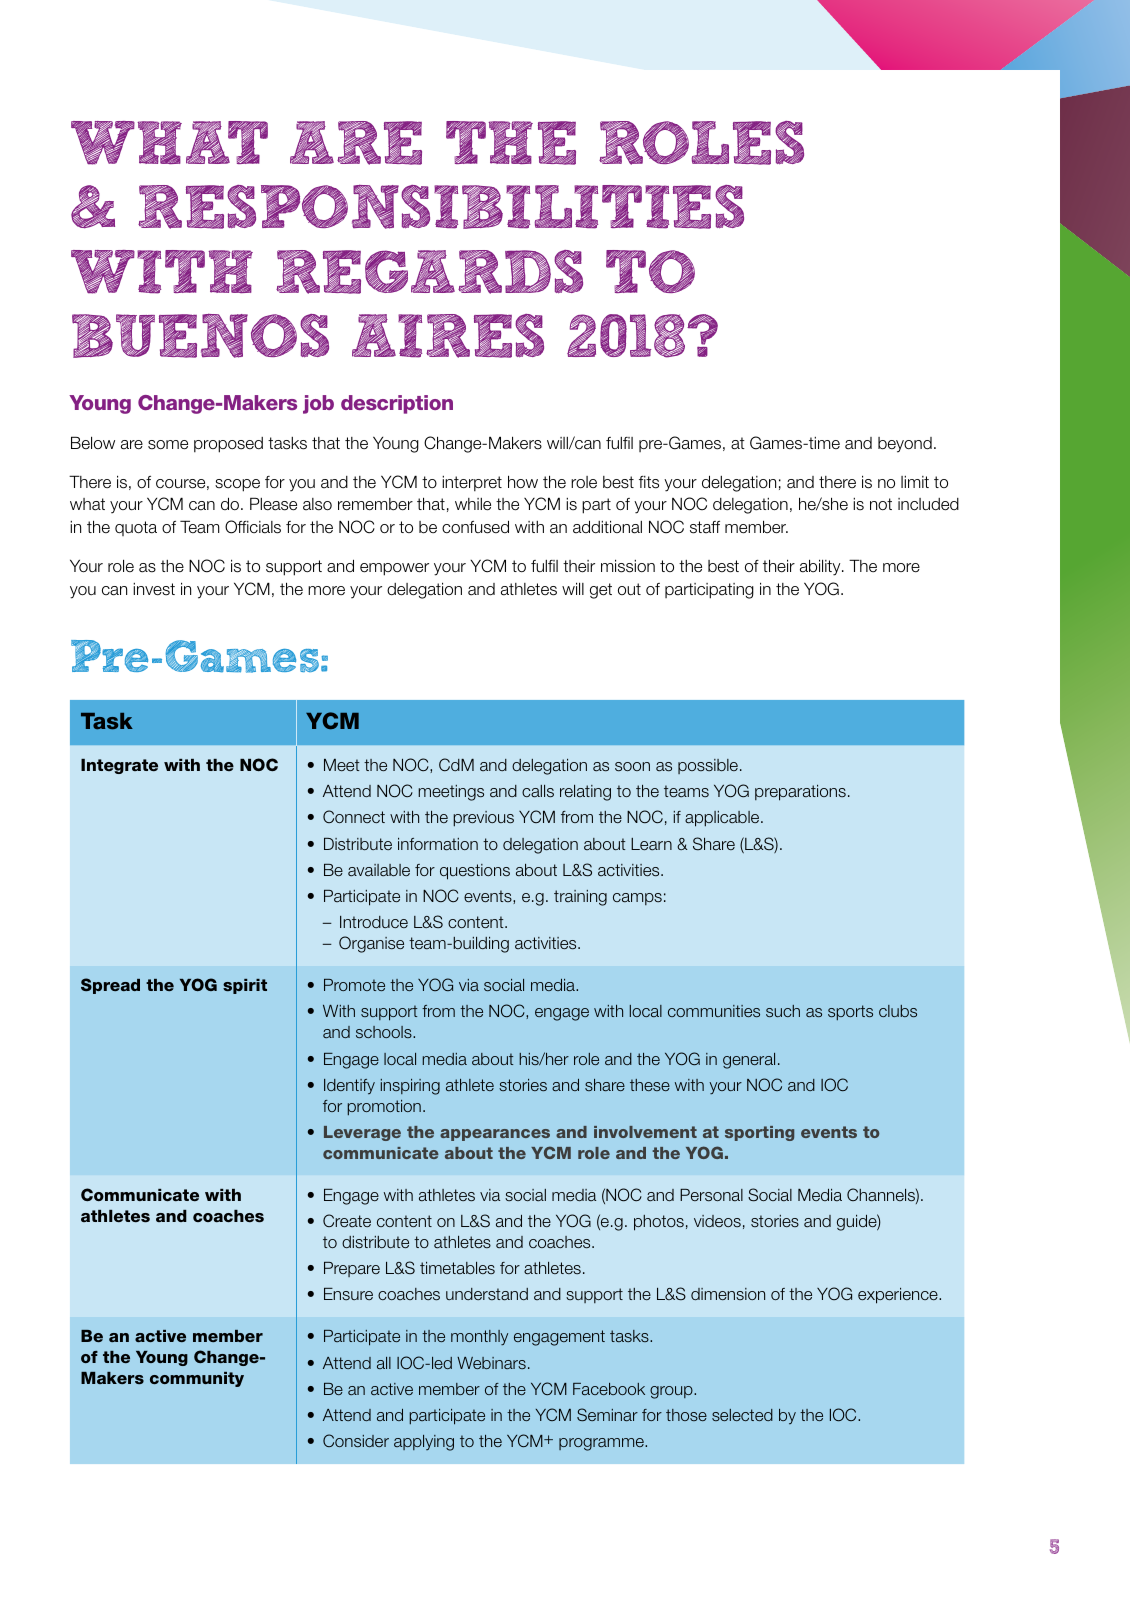 Image resolution: width=1130 pixels, height=1599 pixels. Describe the element at coordinates (441, 206) in the screenshot. I see `RESPONSIBILITIES` at that location.
